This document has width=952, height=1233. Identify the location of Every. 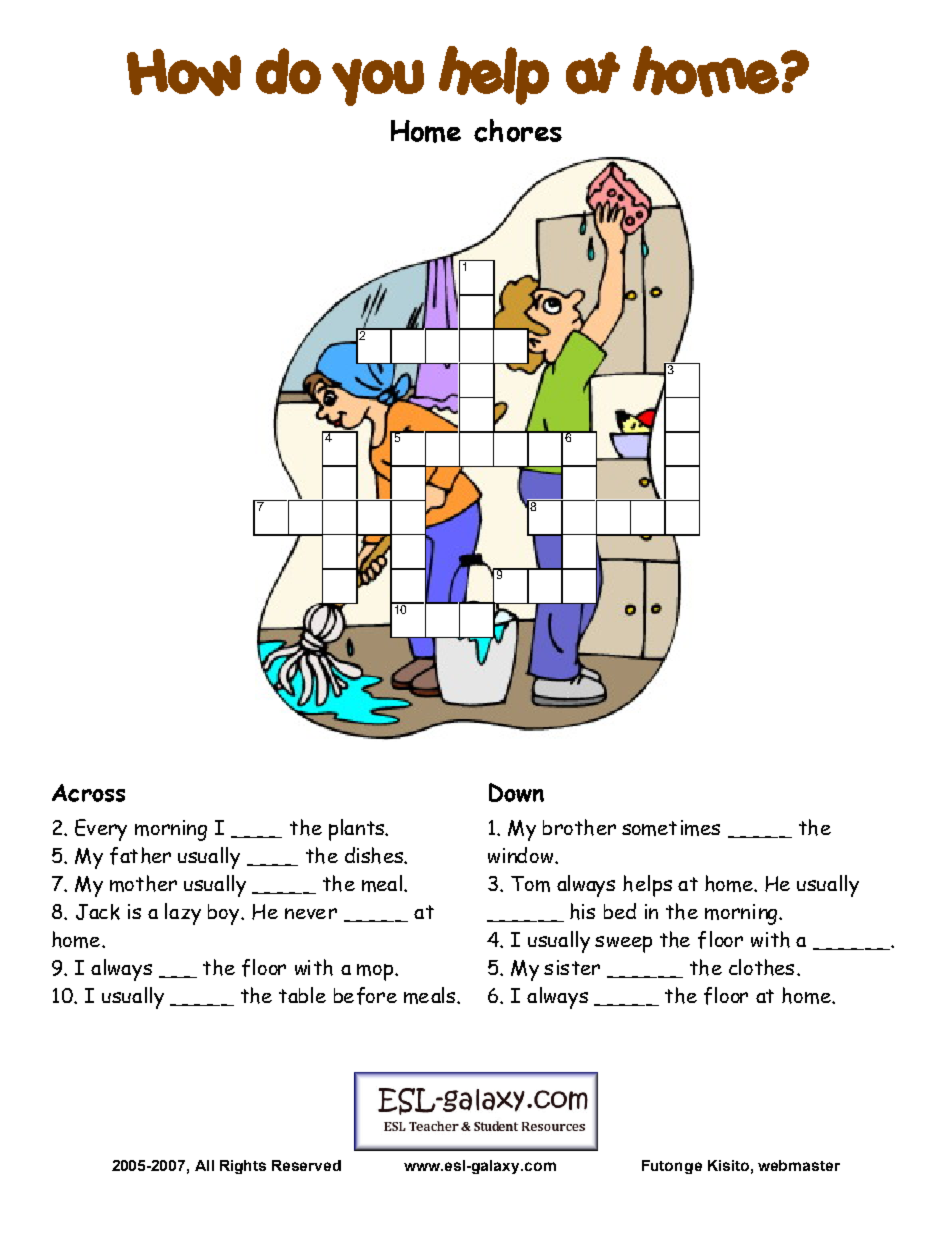
(101, 830).
